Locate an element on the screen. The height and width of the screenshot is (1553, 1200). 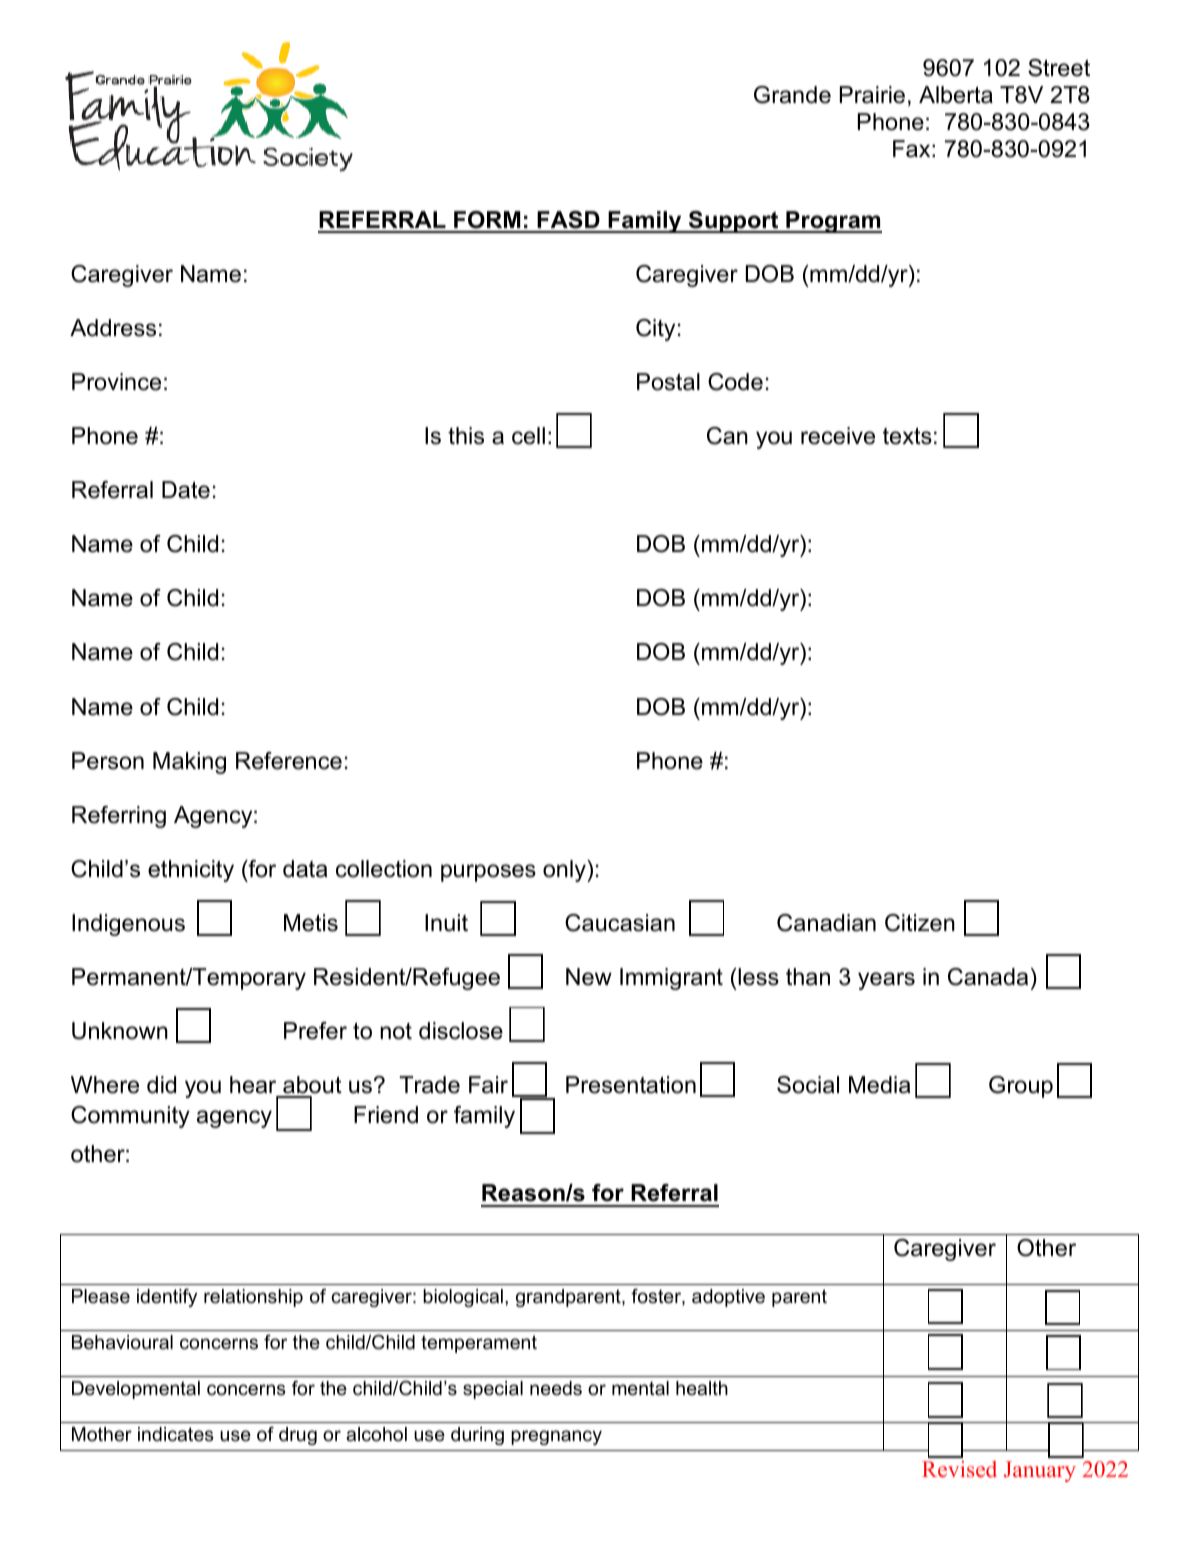
Date is located at coordinates (186, 490).
